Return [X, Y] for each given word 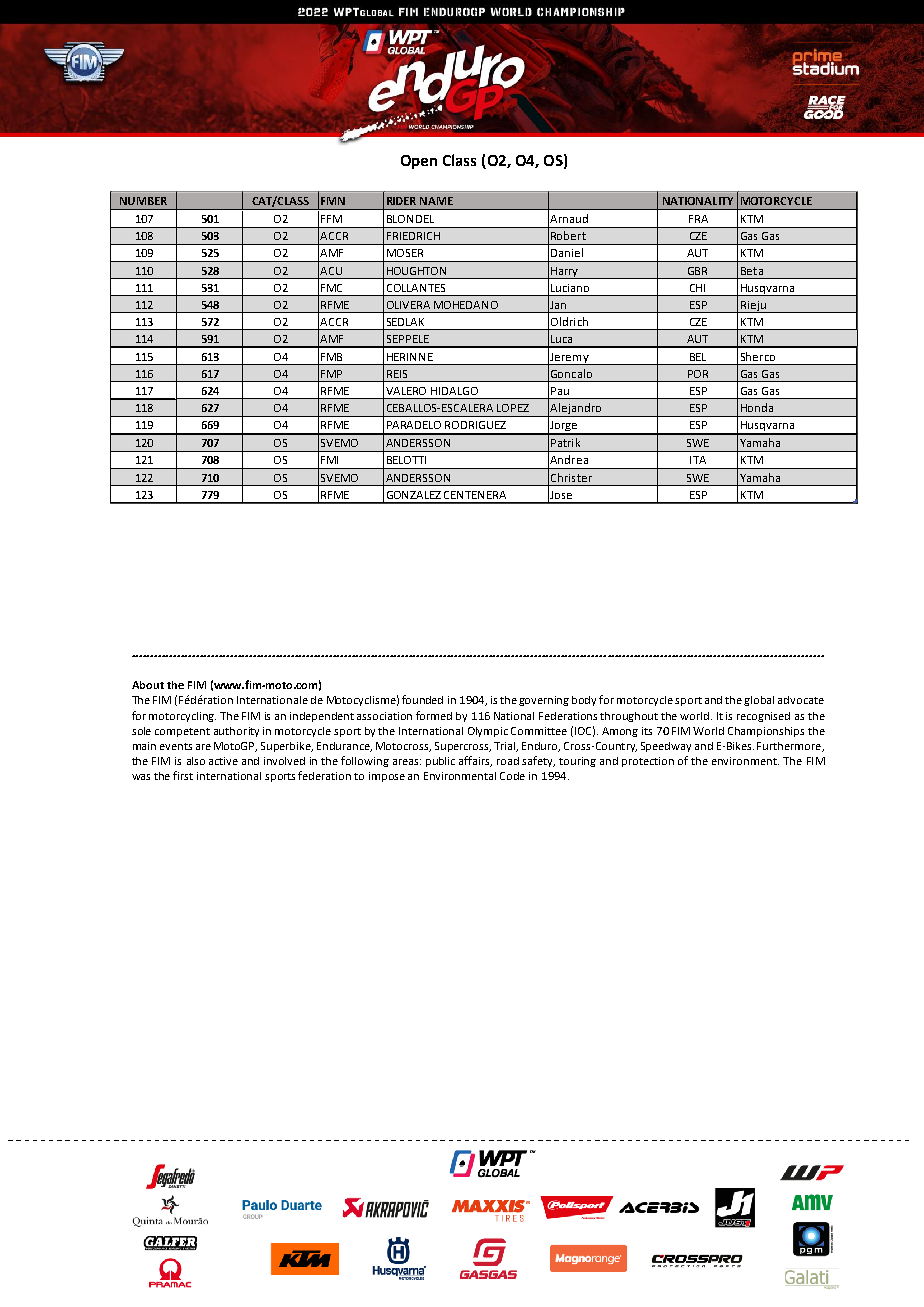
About [148, 685]
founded [422, 699]
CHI [697, 288]
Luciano [570, 288]
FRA [698, 219]
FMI [329, 460]
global [759, 701]
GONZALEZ [414, 495]
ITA [698, 460]
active [223, 761]
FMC [331, 288]
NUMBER [143, 201]
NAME [436, 201]
